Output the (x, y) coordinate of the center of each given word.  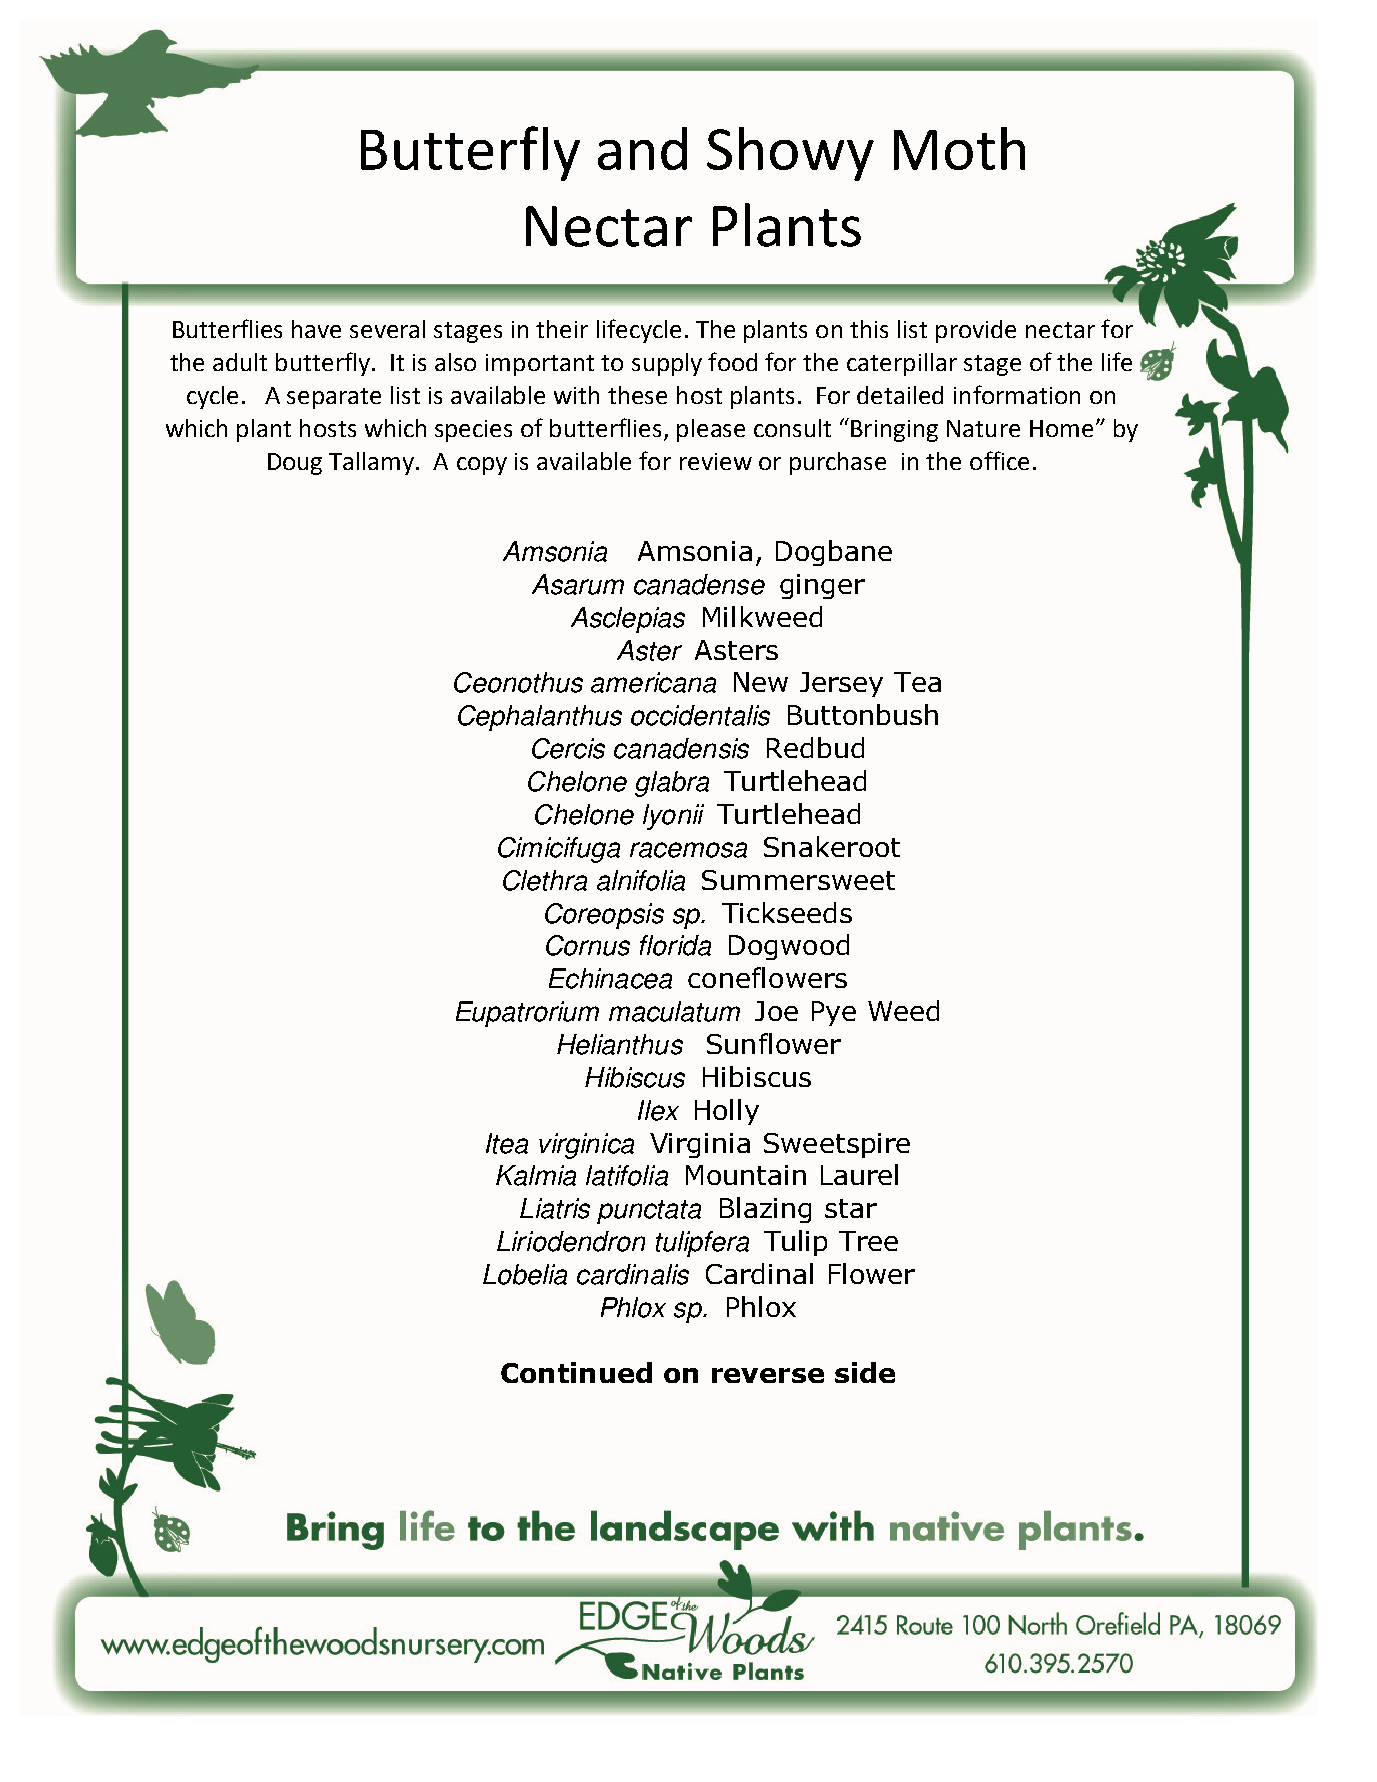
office (999, 460)
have (316, 329)
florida (675, 945)
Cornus (588, 945)
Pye (834, 1013)
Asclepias (628, 620)
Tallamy (371, 463)
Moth (959, 148)
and (642, 148)
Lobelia (525, 1274)
